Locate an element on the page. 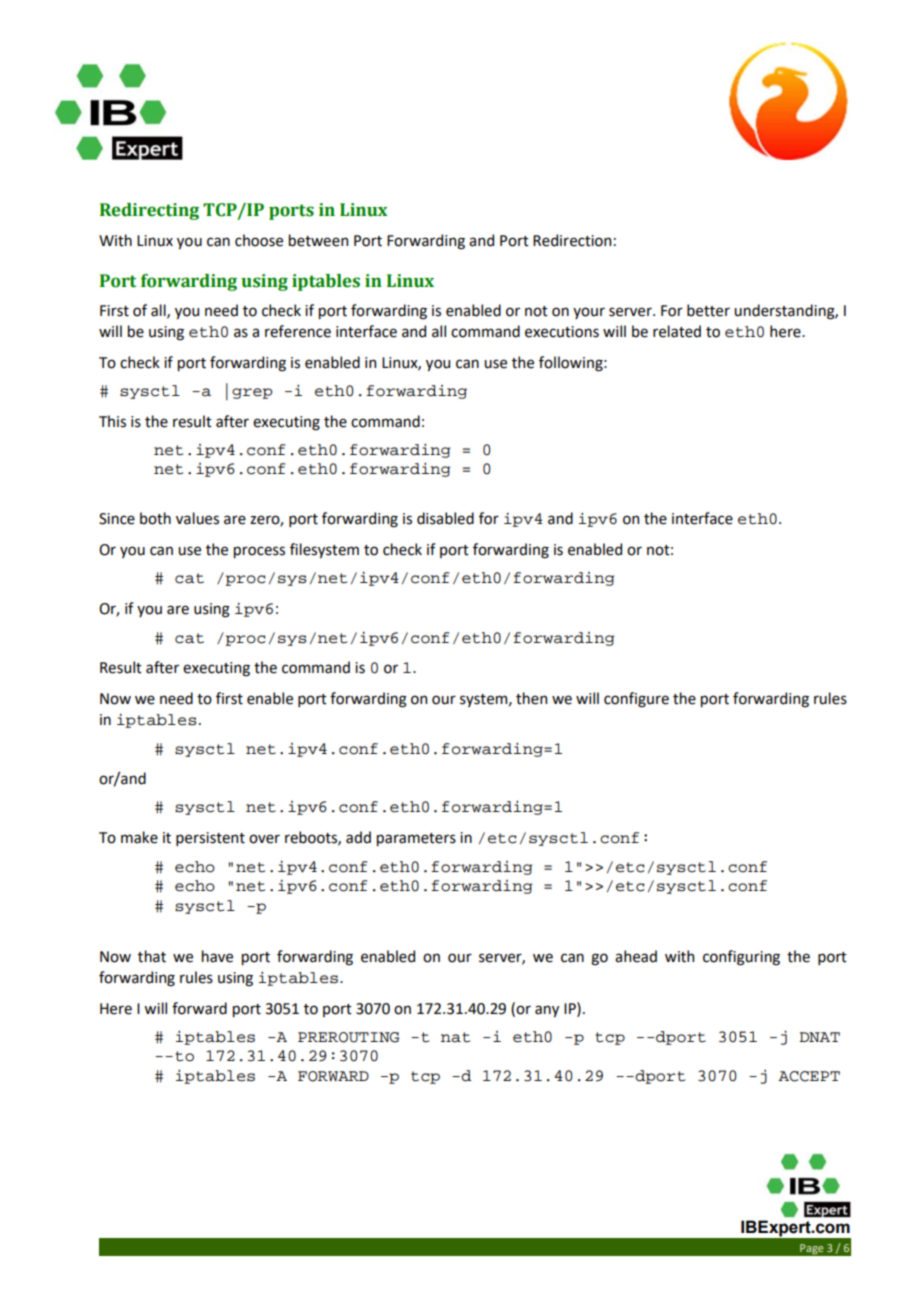 The height and width of the image is (1308, 924). have is located at coordinates (217, 956).
